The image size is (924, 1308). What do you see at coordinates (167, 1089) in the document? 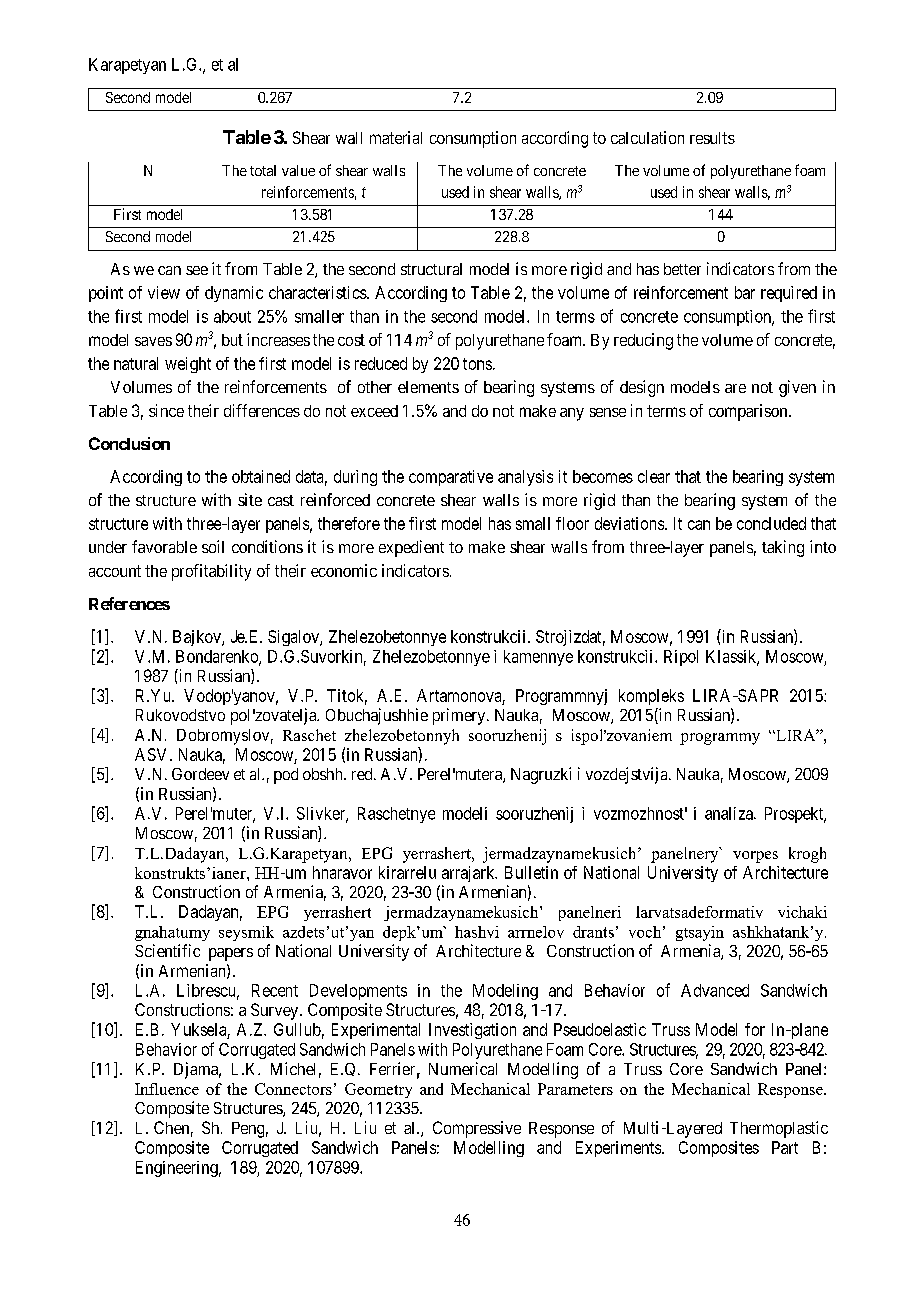
I see `Influence` at bounding box center [167, 1089].
